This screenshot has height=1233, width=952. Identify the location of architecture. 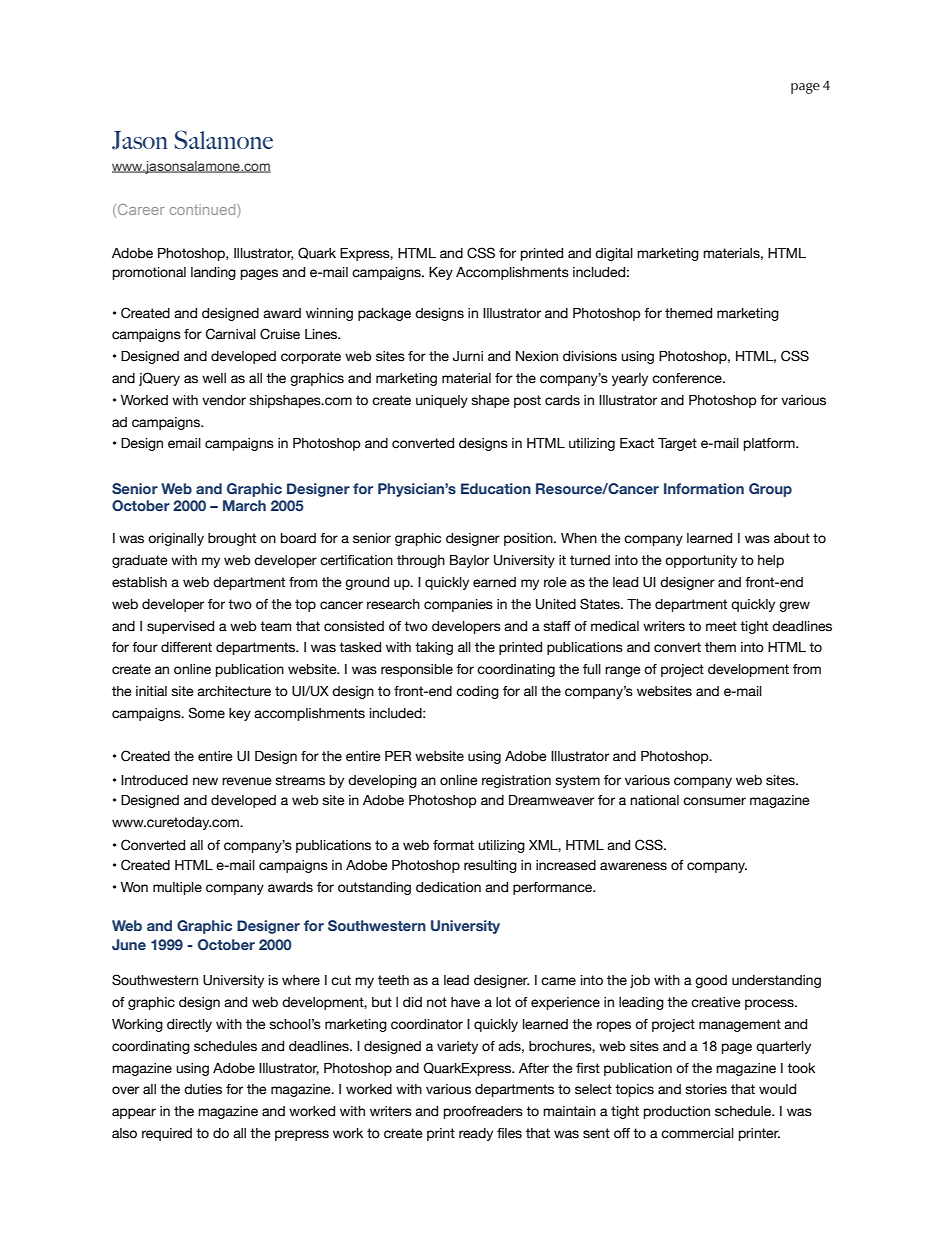
(234, 691).
